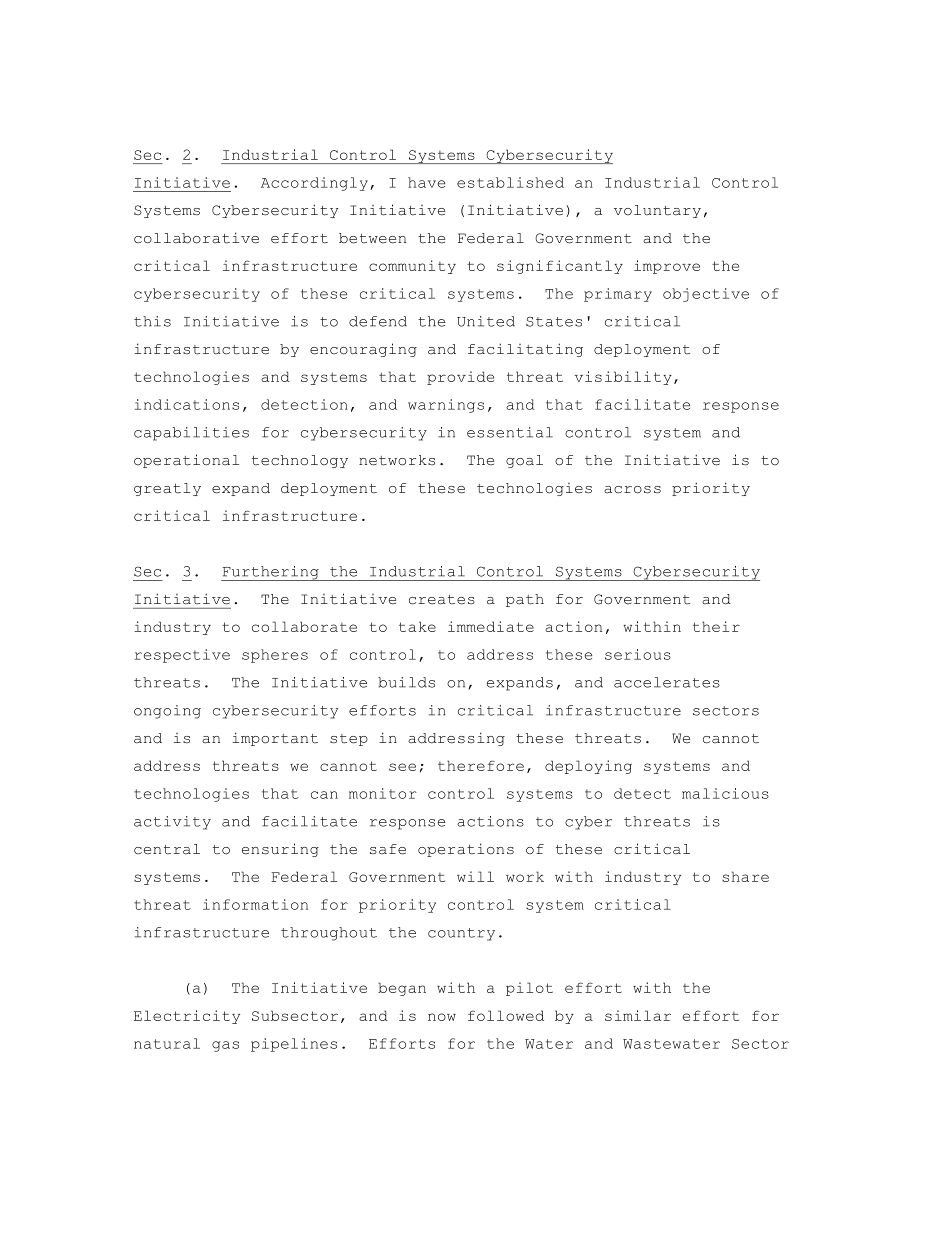 This image has width=952, height=1233. What do you see at coordinates (426, 182) in the image?
I see `have` at bounding box center [426, 182].
